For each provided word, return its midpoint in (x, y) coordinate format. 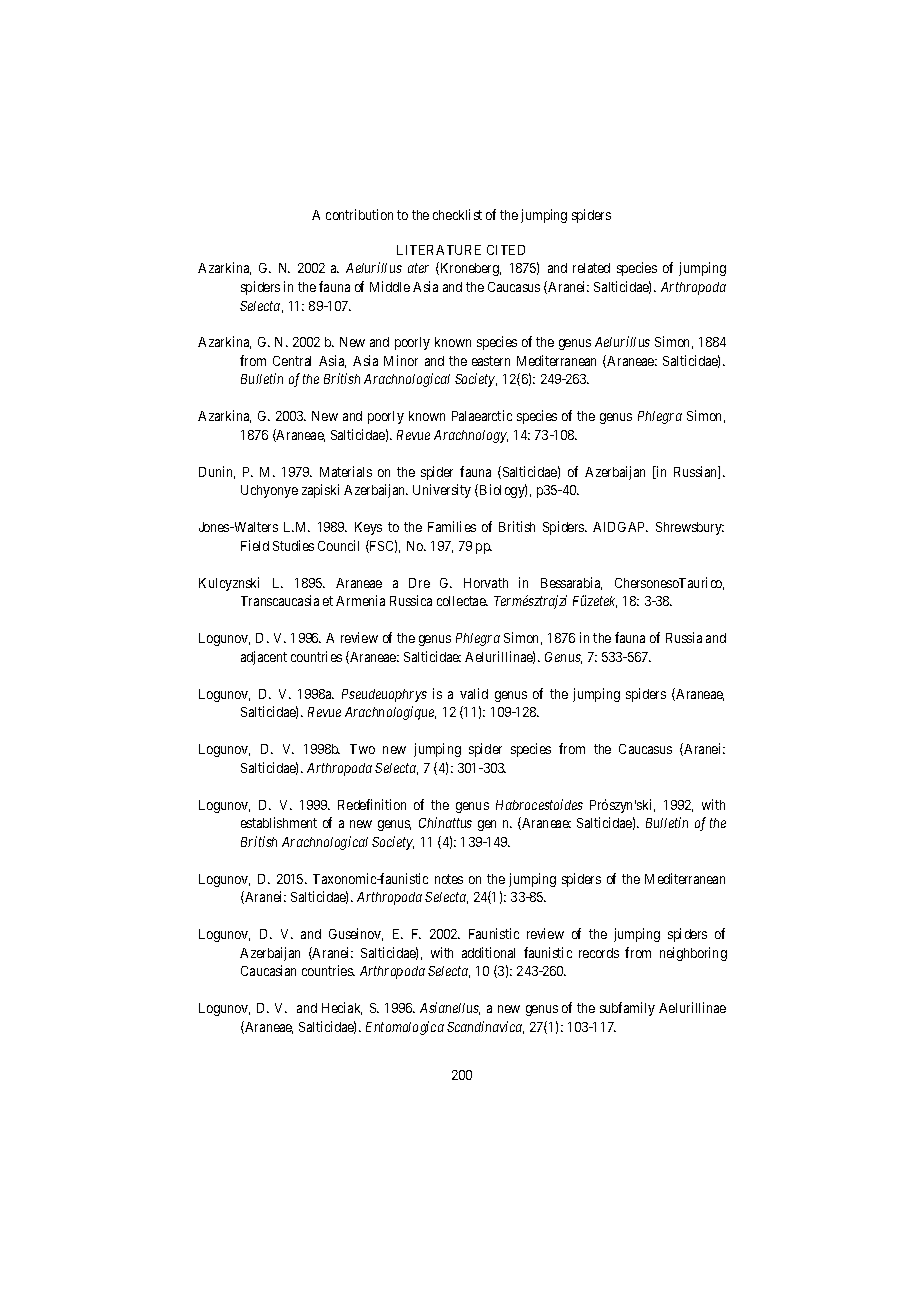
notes (449, 879)
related (591, 268)
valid (474, 693)
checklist (457, 214)
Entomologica (405, 1028)
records (599, 953)
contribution (359, 214)
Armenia (360, 600)
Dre (419, 583)
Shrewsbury (690, 528)
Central (292, 361)
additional (488, 952)
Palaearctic (482, 415)
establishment (279, 822)
